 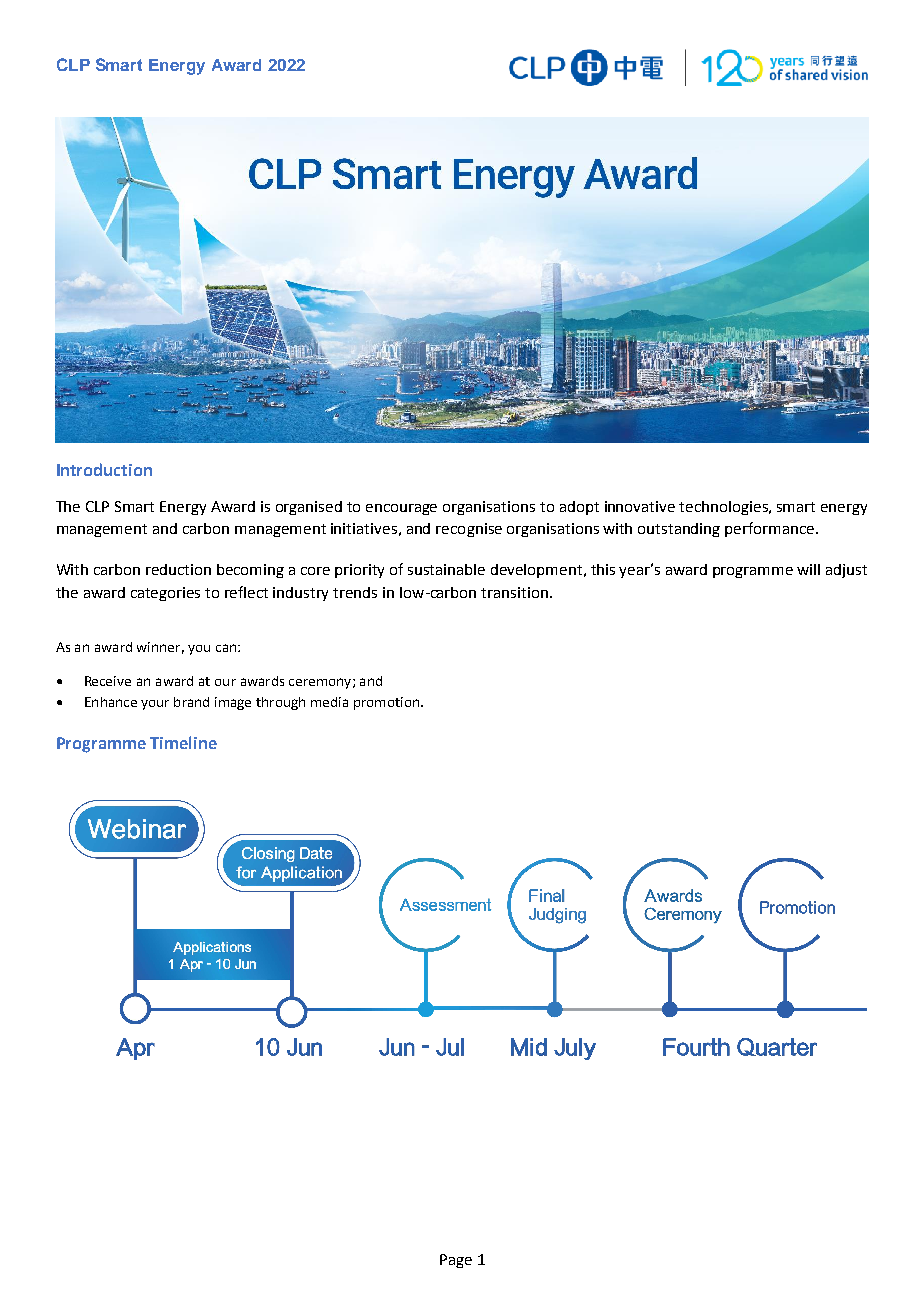 What do you see at coordinates (456, 1261) in the page?
I see `Page` at bounding box center [456, 1261].
